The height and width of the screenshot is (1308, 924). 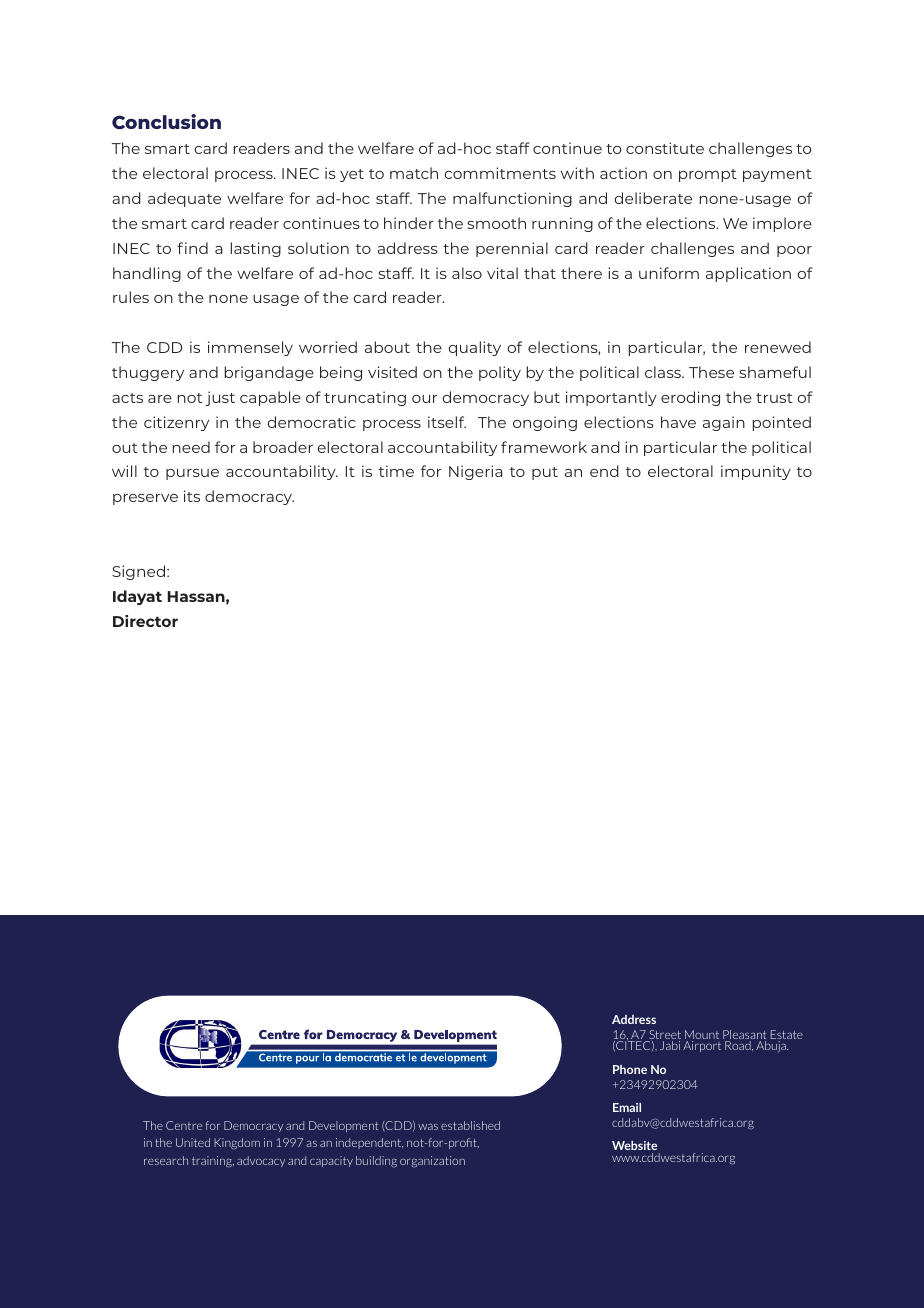 I want to click on Conclusion, so click(x=166, y=122).
